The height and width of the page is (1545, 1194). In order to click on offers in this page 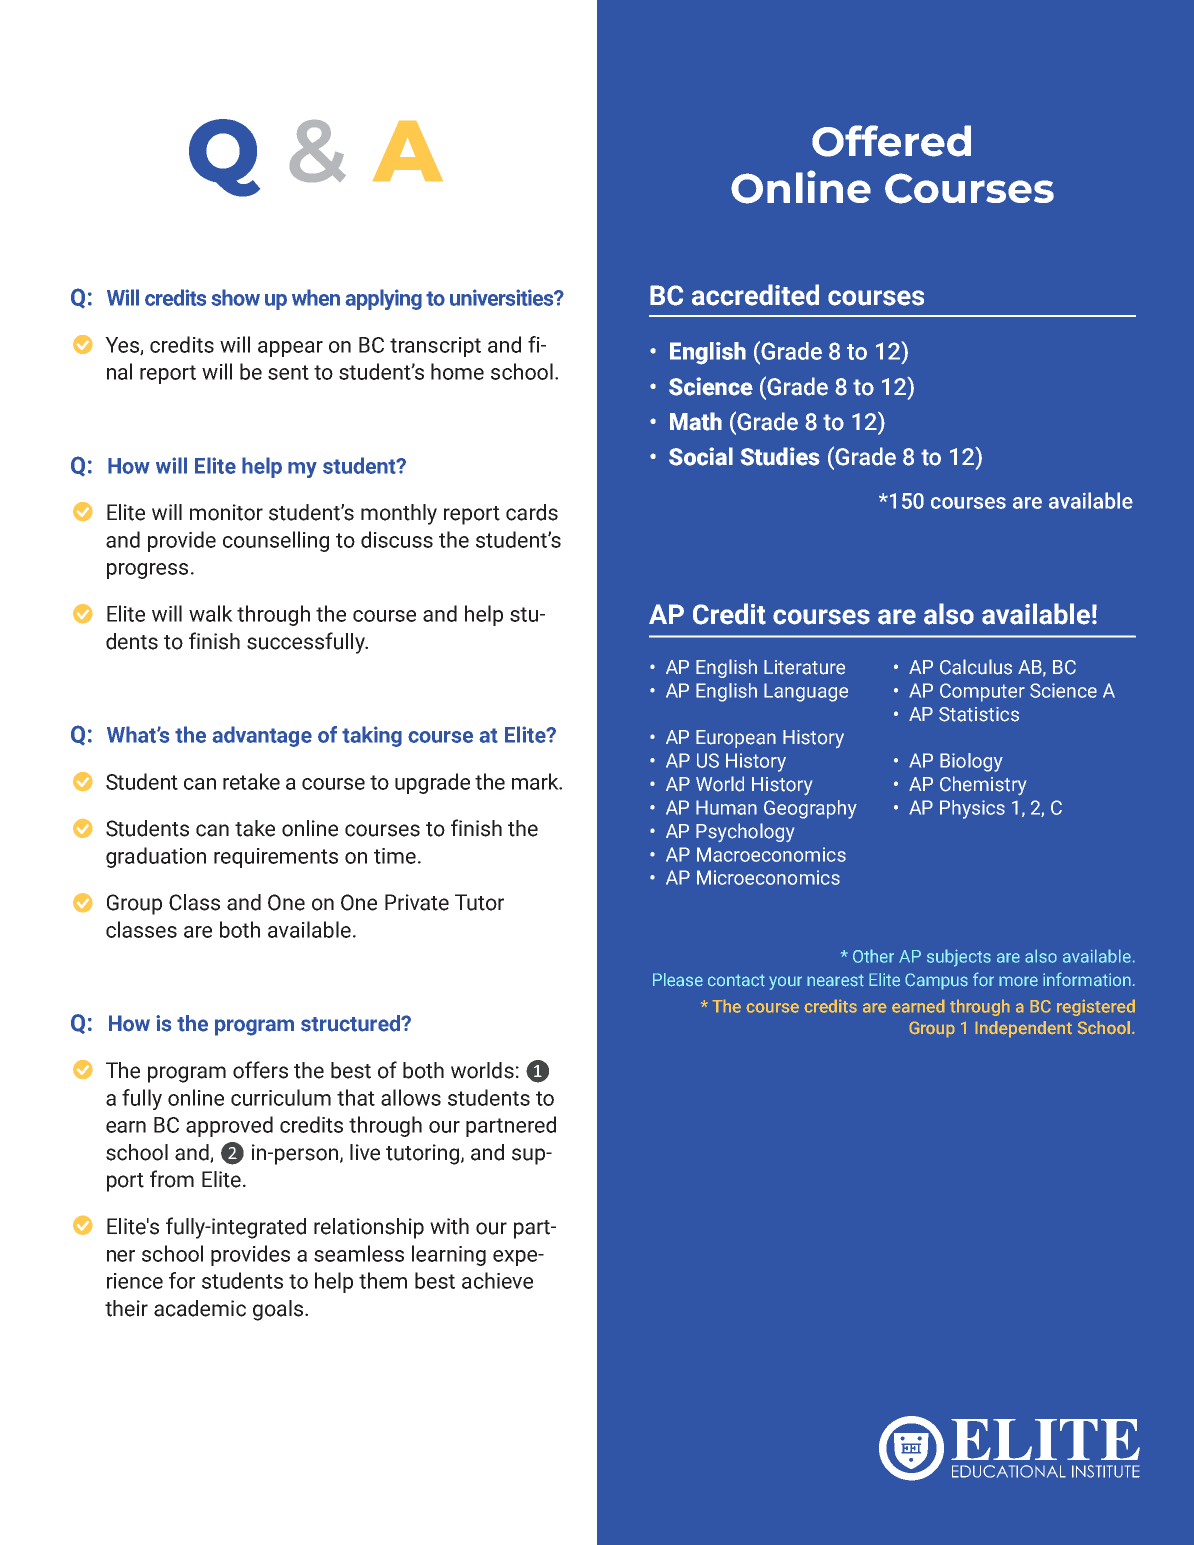, I will do `click(260, 1070)`.
